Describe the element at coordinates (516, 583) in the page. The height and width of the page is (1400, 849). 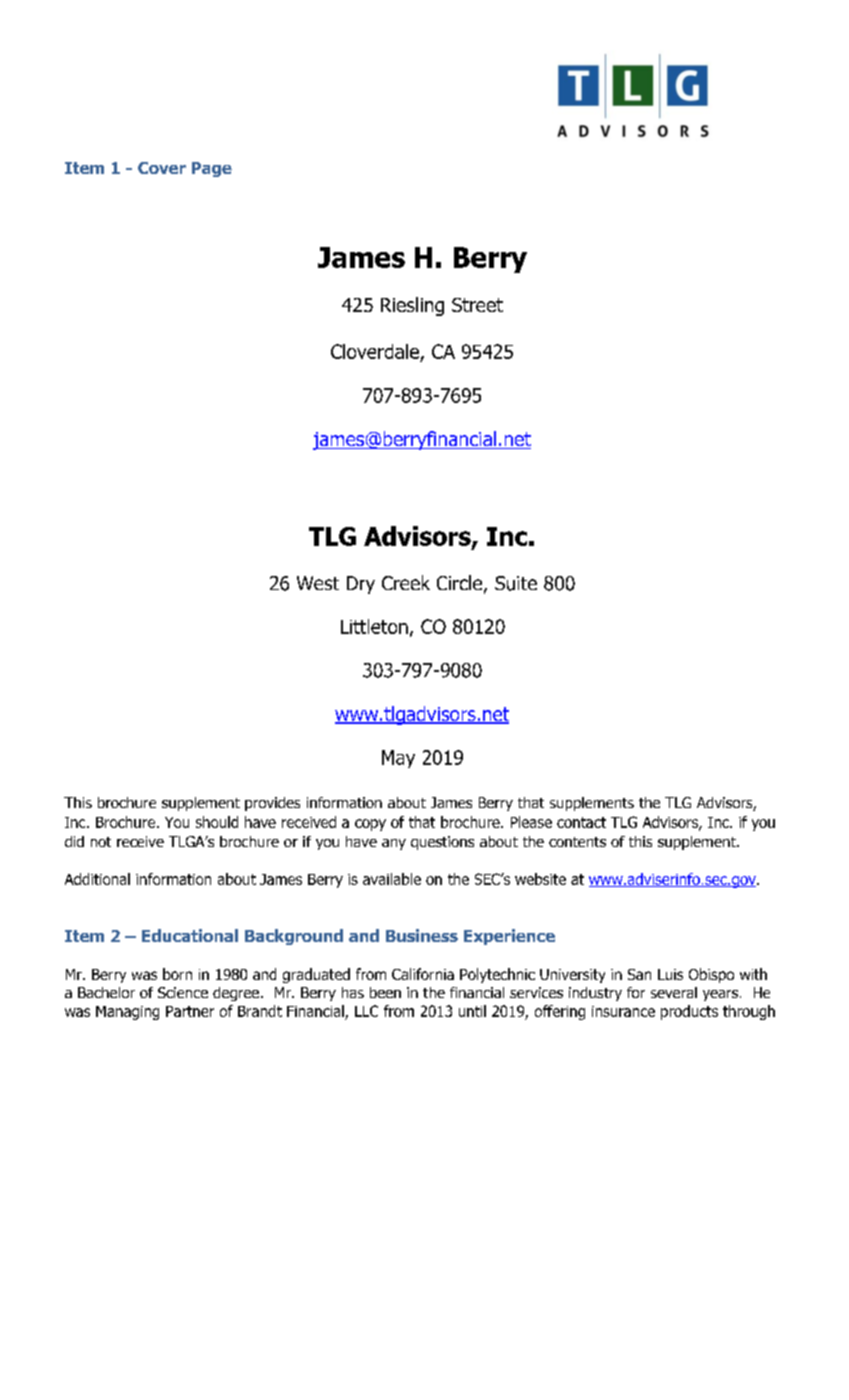
I see `Suite` at that location.
